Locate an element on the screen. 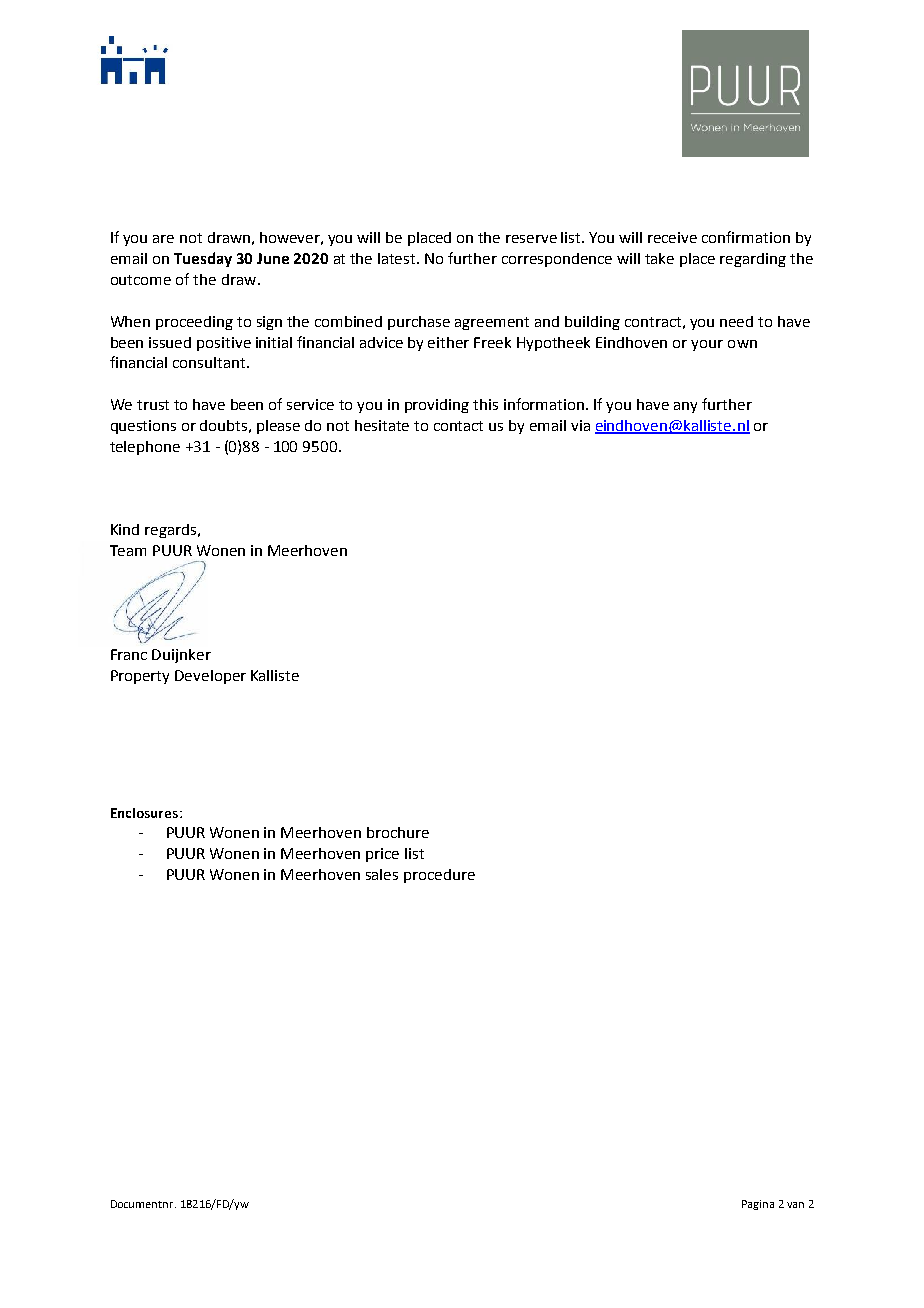  sales is located at coordinates (382, 874).
